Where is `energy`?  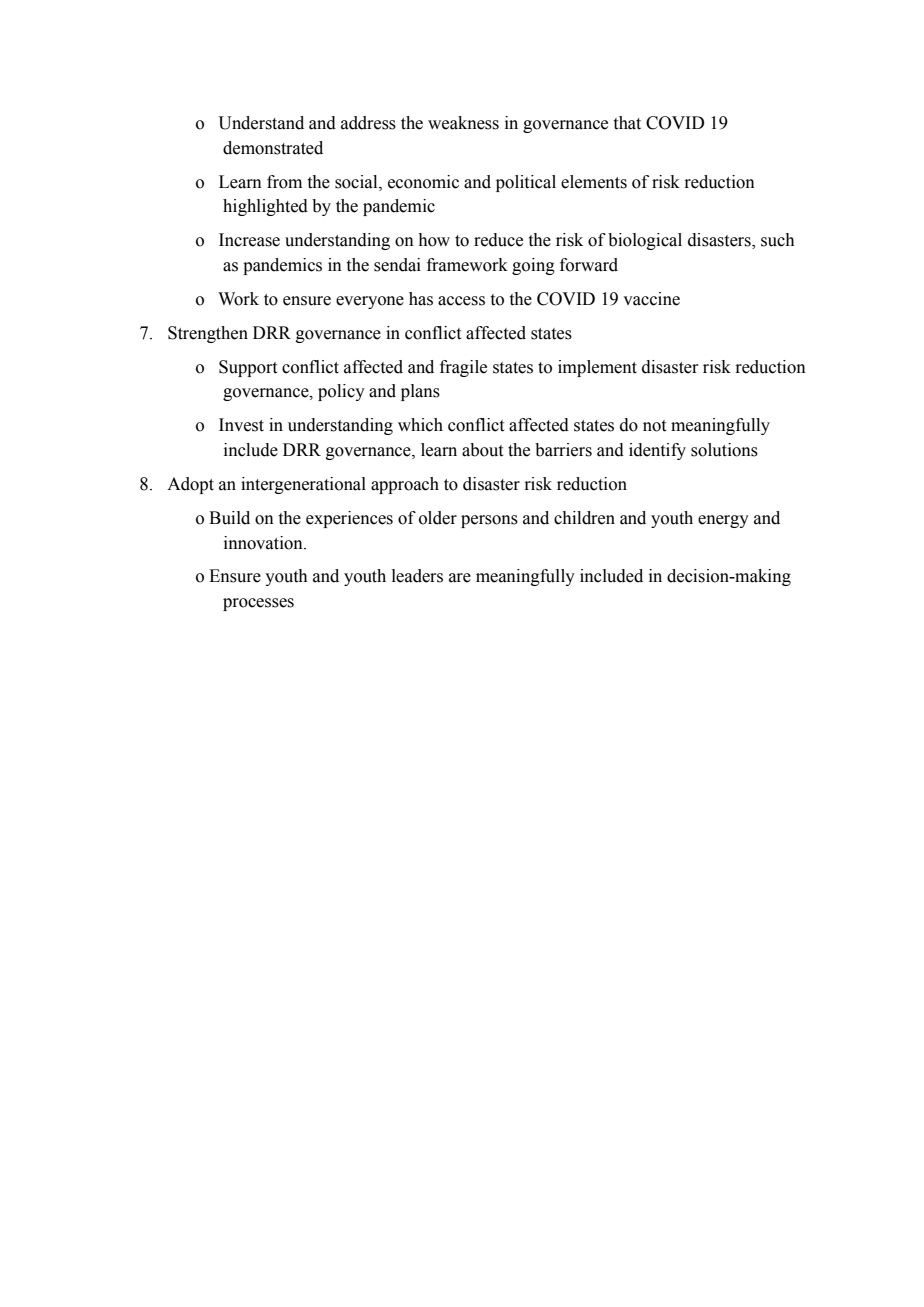
energy is located at coordinates (723, 521).
